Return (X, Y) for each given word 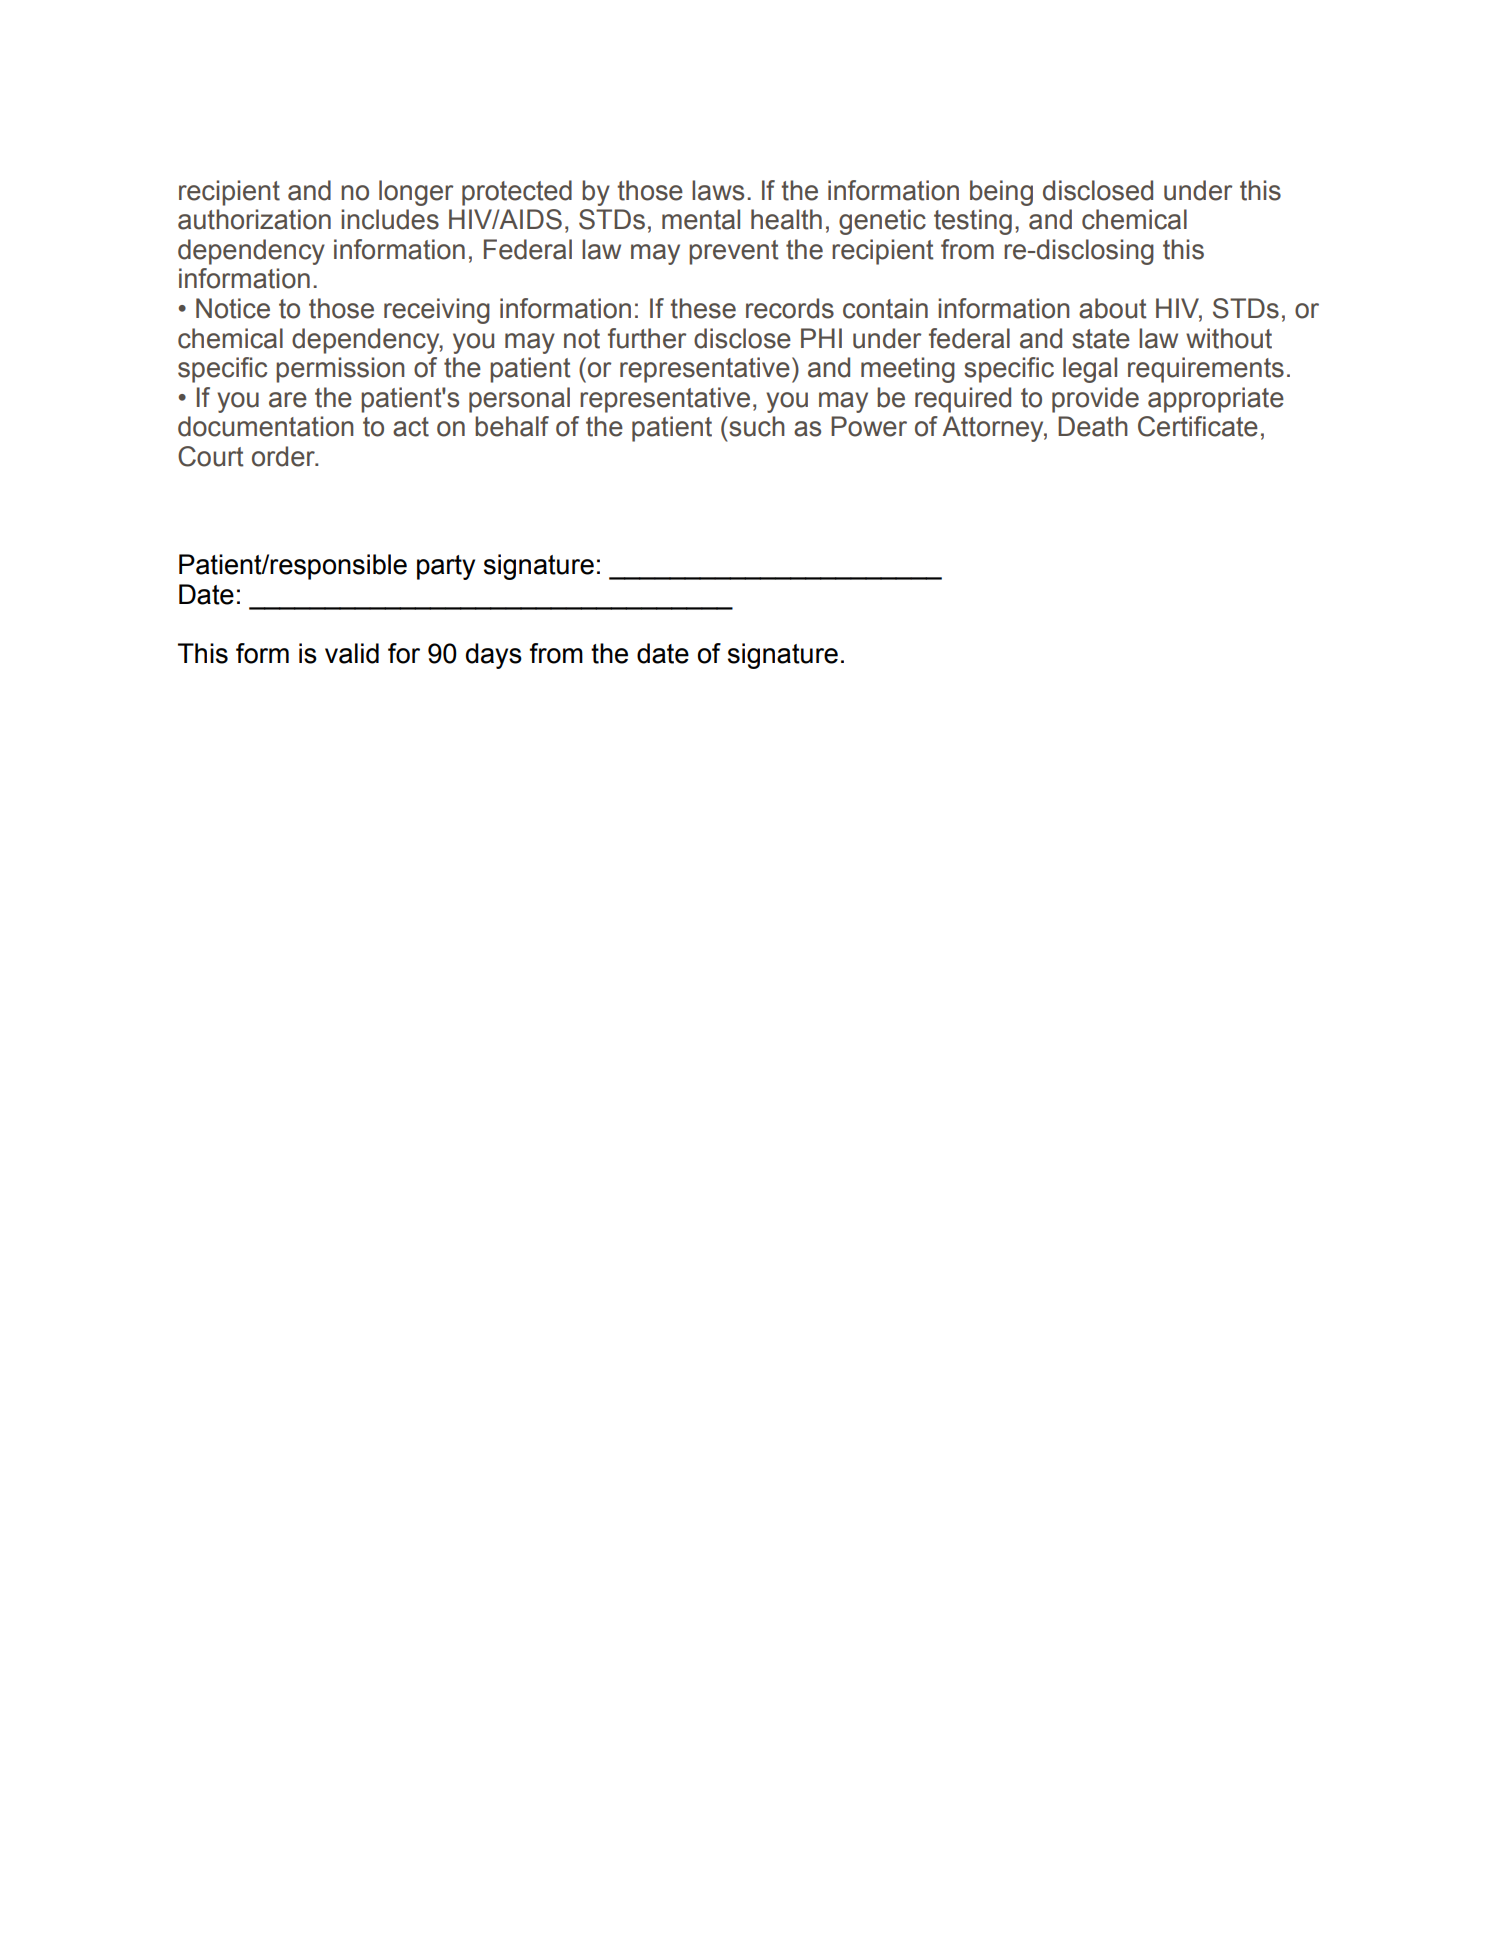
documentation (266, 426)
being (1001, 193)
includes (390, 219)
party (446, 567)
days (494, 656)
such (756, 426)
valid (352, 653)
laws (718, 190)
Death (1093, 426)
